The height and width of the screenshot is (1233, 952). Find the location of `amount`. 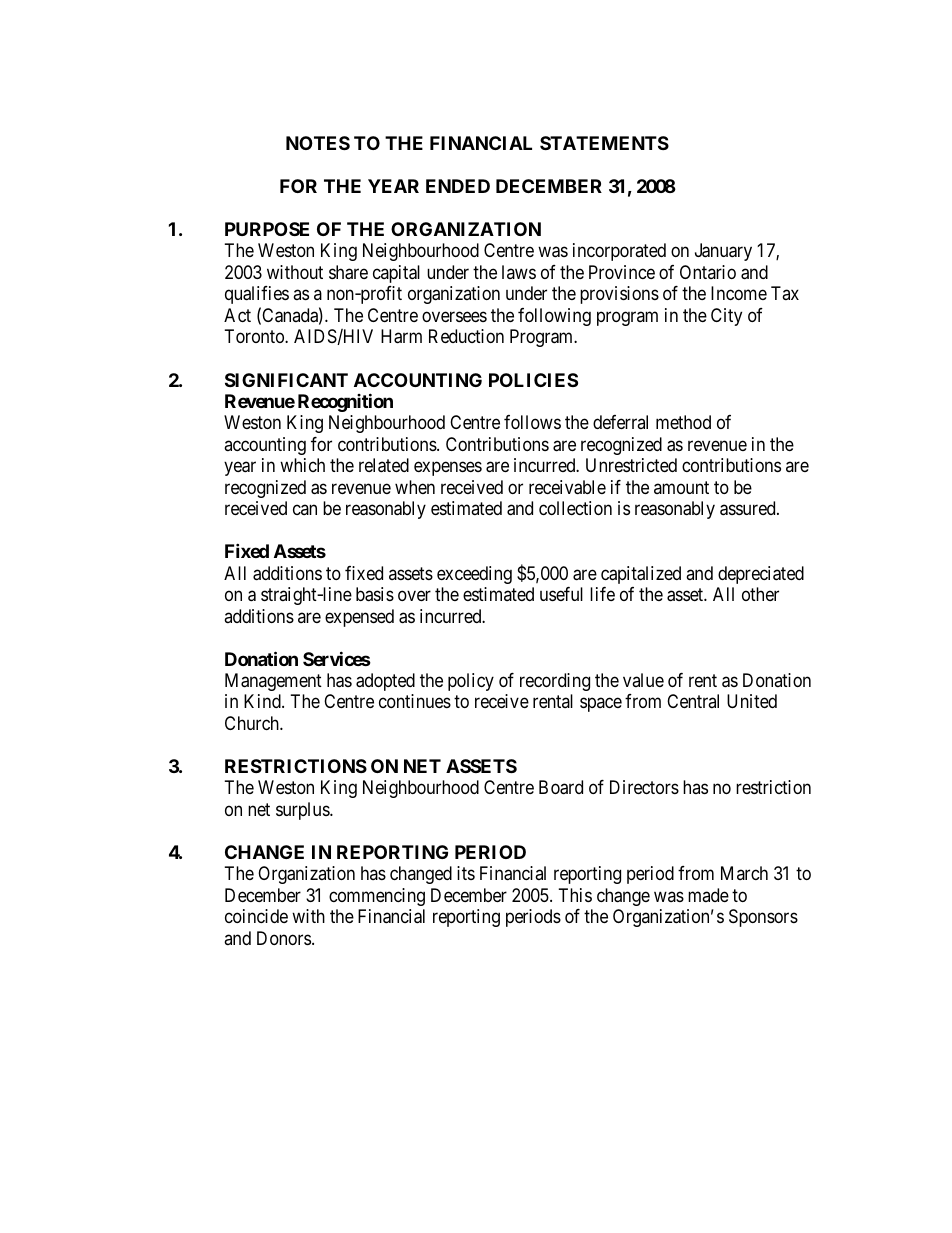

amount is located at coordinates (681, 487).
